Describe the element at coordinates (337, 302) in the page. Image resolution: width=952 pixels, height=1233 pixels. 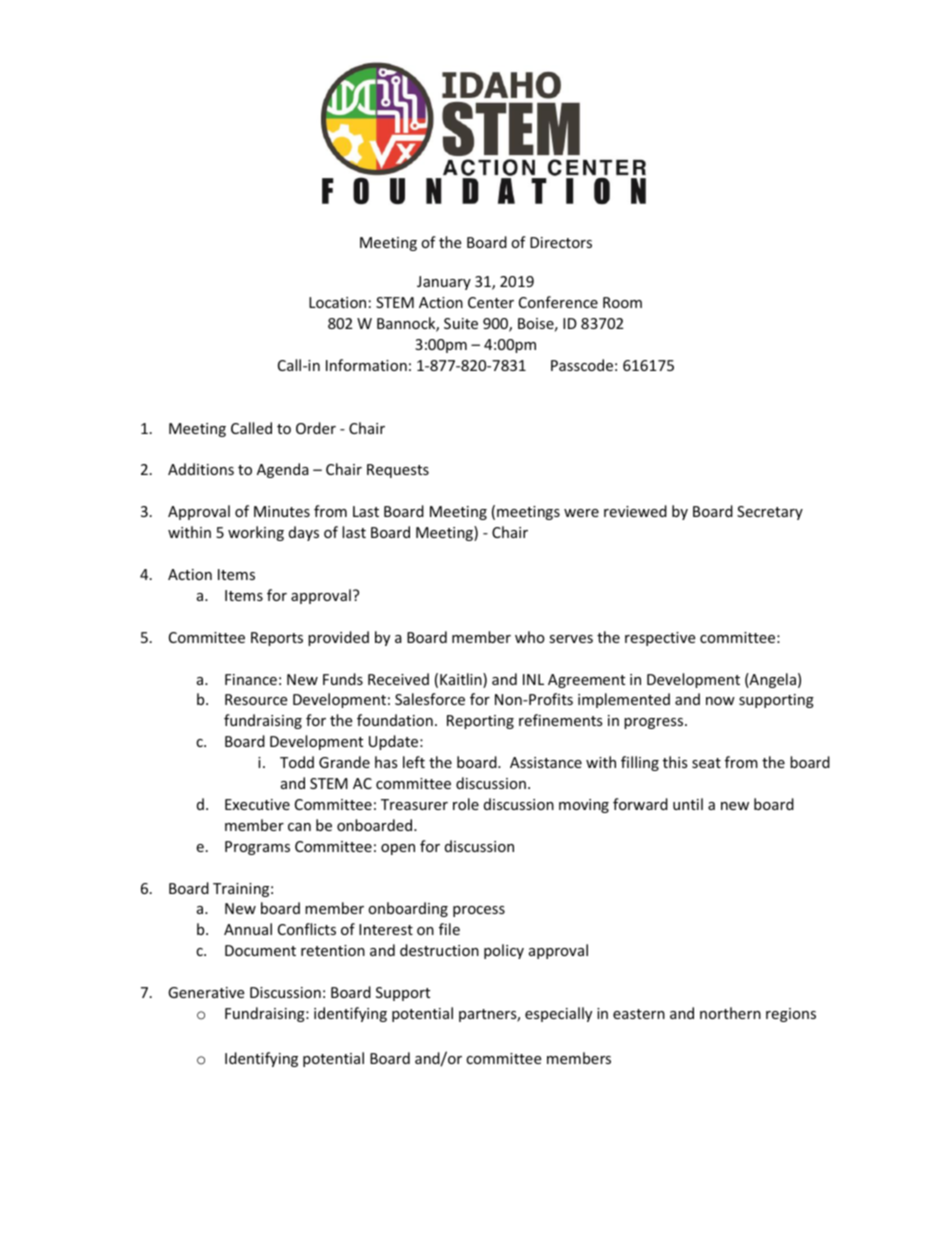
I see `Location` at that location.
